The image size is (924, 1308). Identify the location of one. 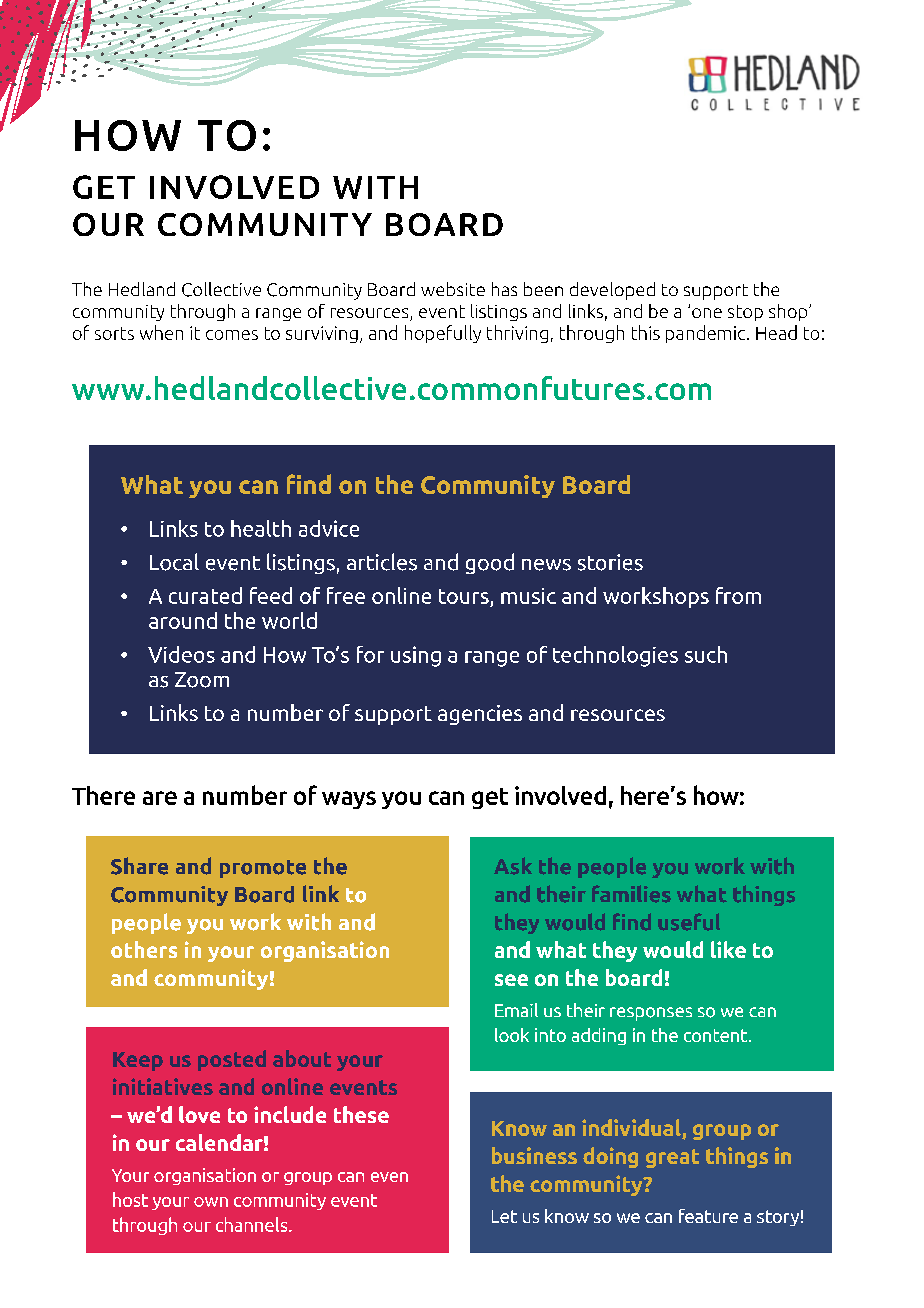
(707, 313).
